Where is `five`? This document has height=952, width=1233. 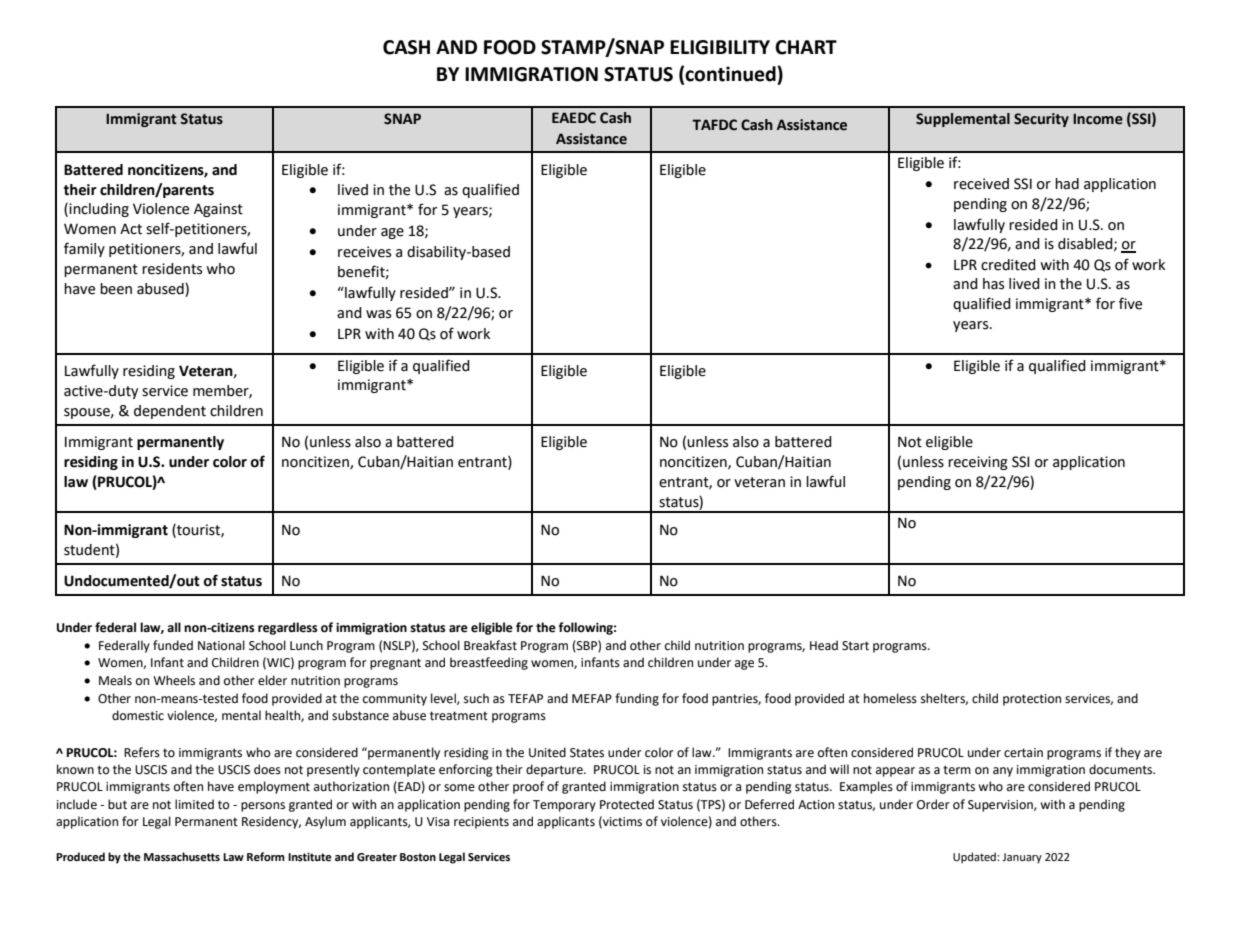
five is located at coordinates (1130, 303).
